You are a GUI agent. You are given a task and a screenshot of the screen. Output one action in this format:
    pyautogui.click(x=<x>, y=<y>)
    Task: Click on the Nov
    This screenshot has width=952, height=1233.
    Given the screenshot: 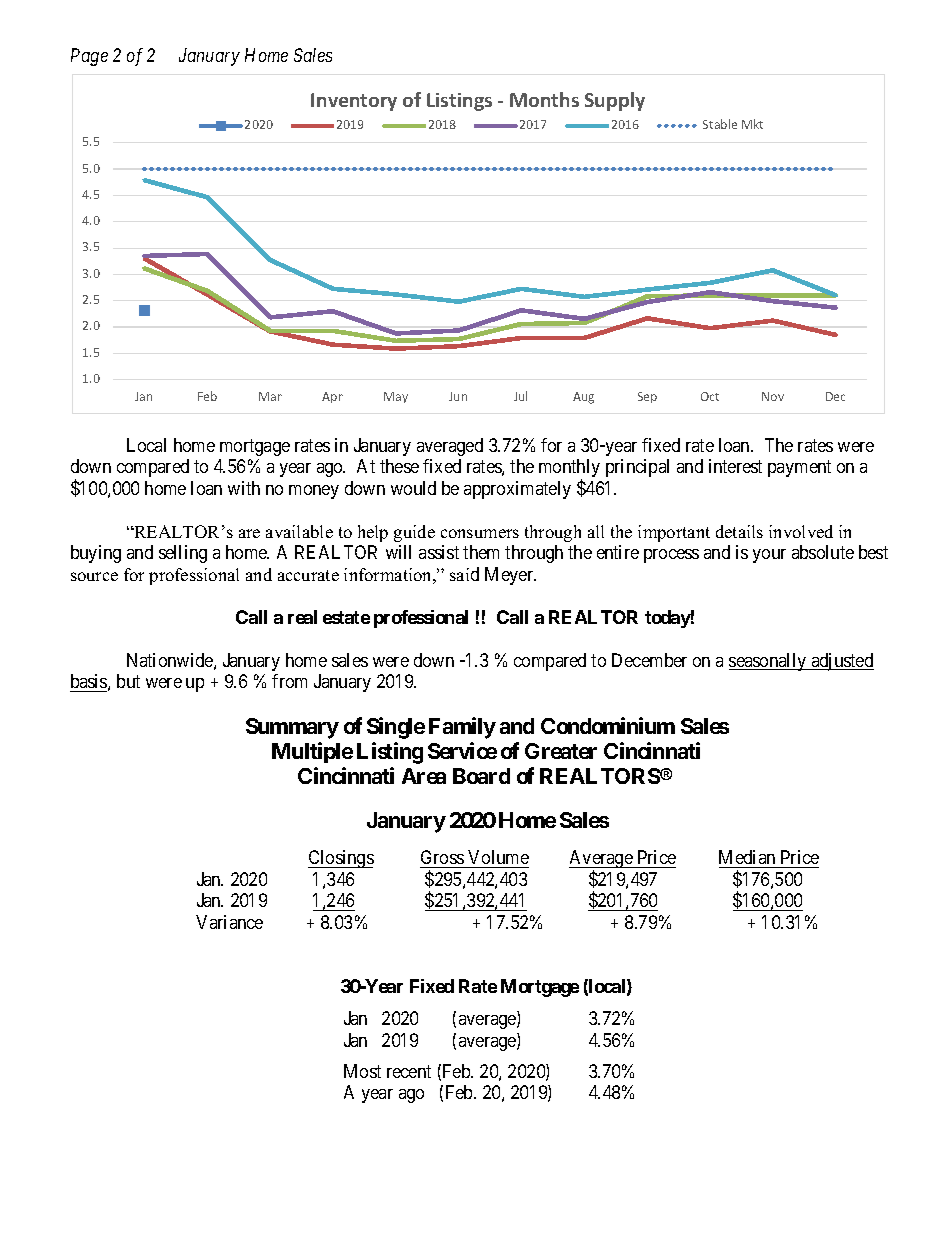 What is the action you would take?
    pyautogui.click(x=773, y=396)
